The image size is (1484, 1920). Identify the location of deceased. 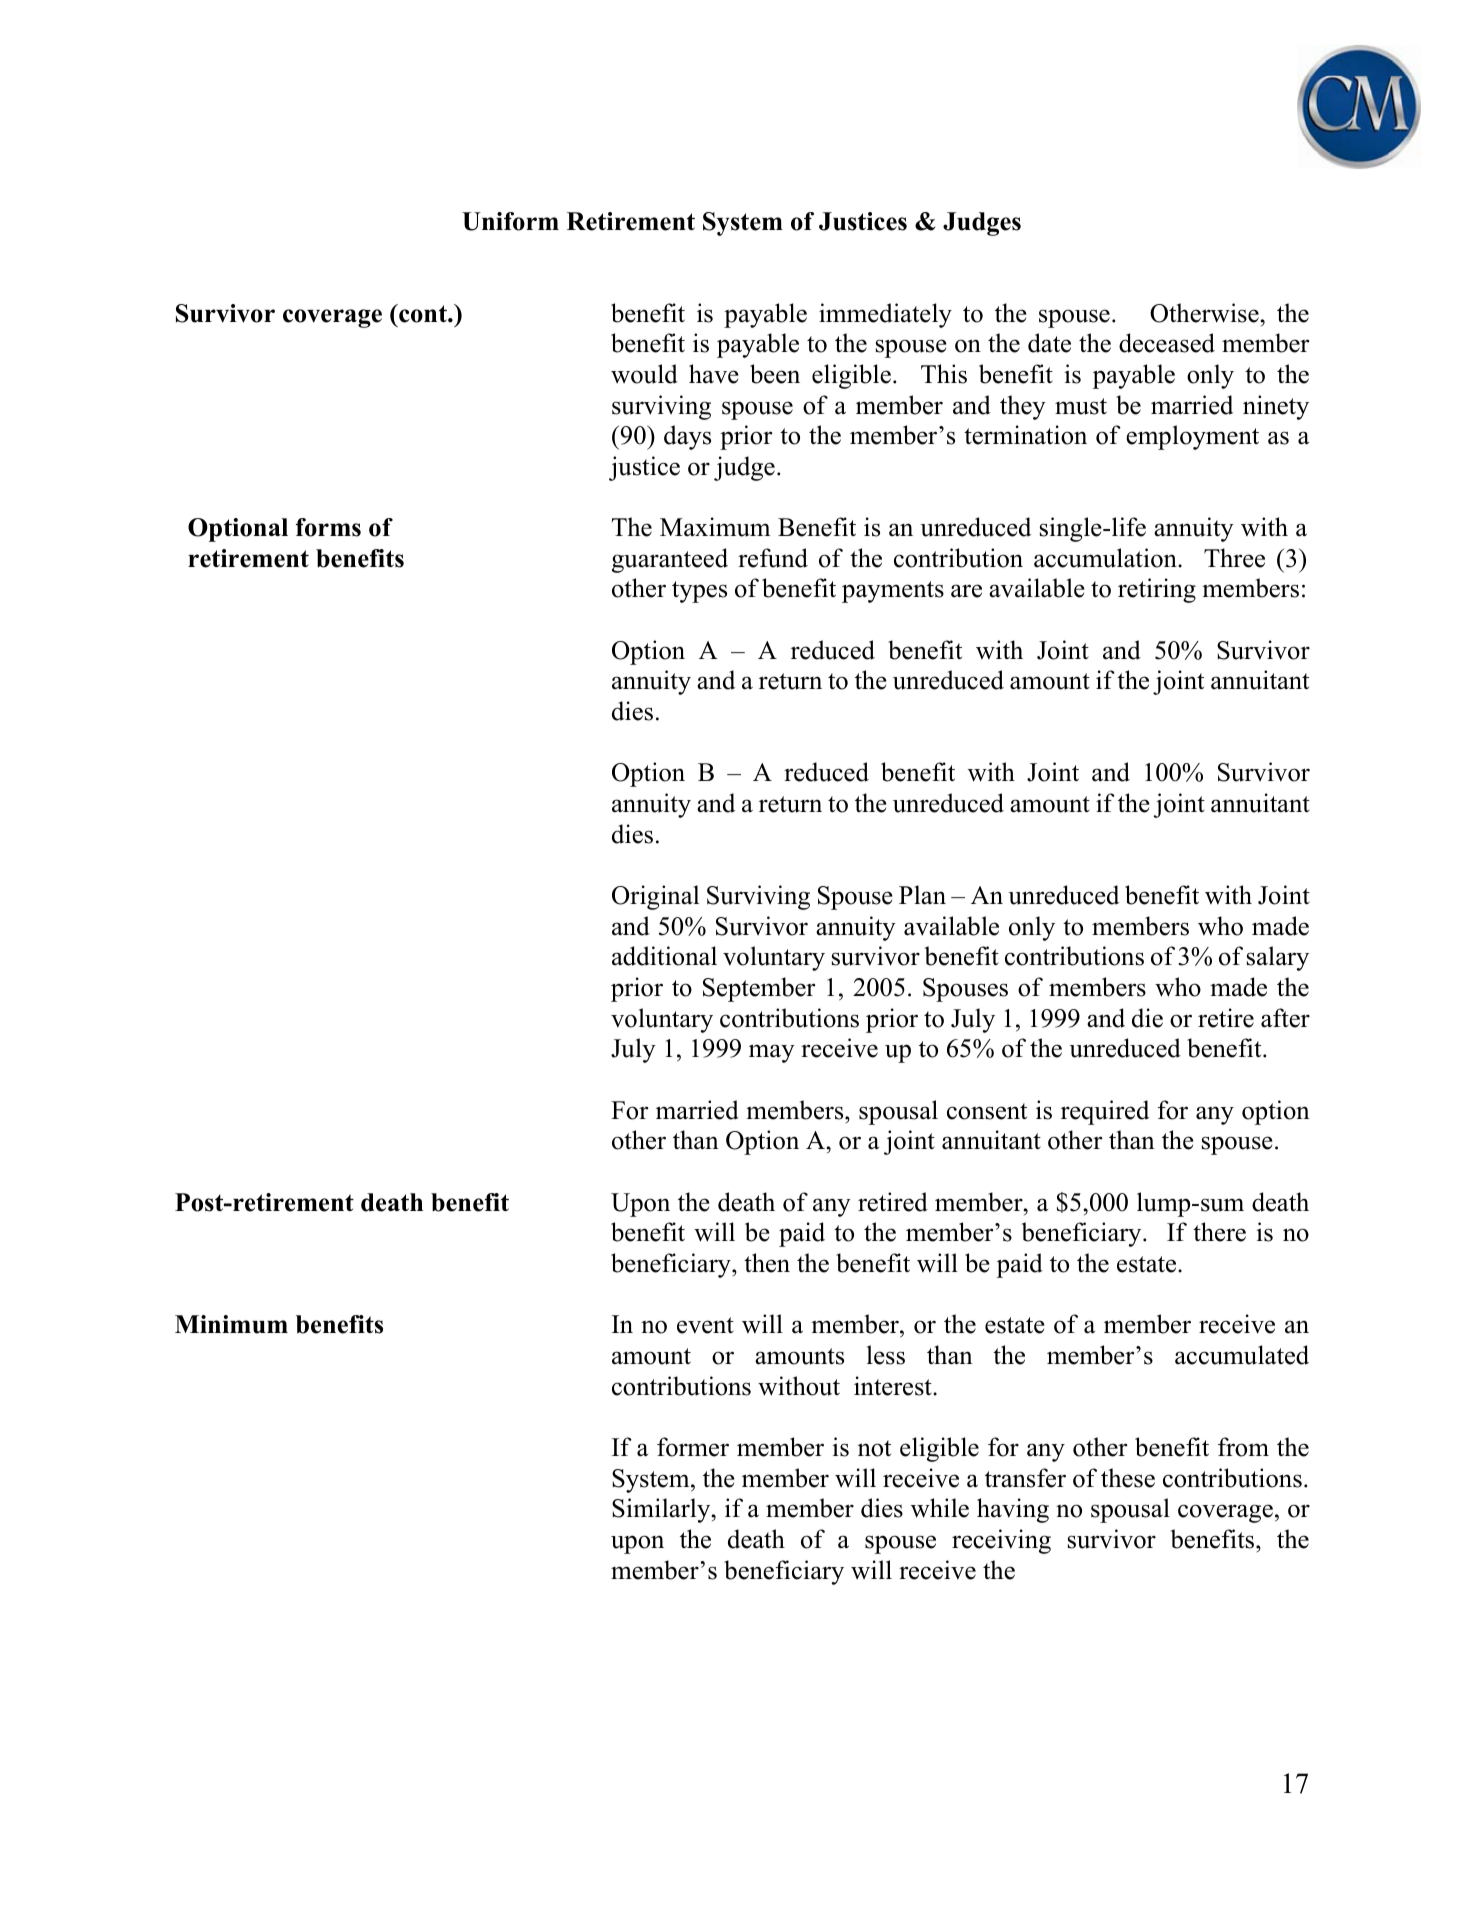
(1167, 343).
